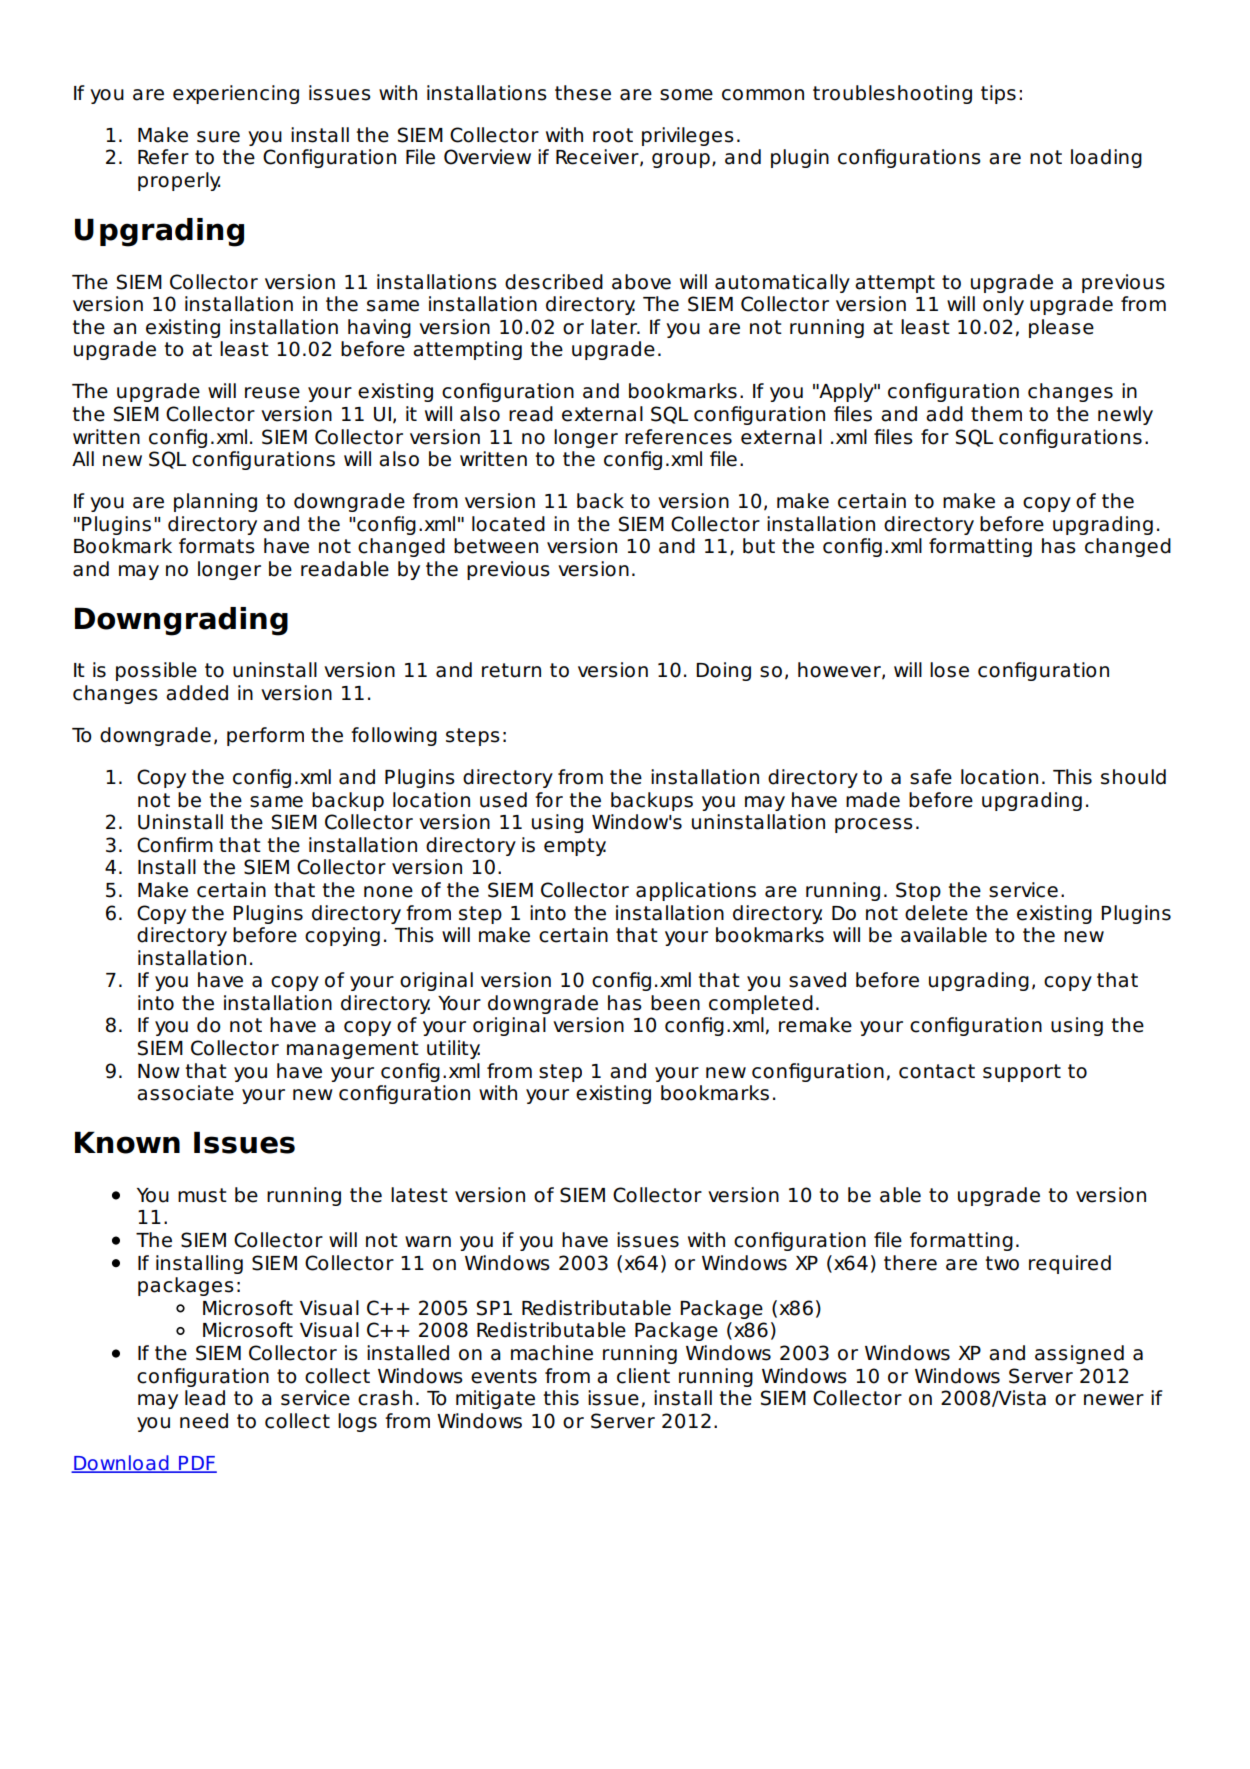  Describe the element at coordinates (949, 670) in the page. I see `lose` at that location.
